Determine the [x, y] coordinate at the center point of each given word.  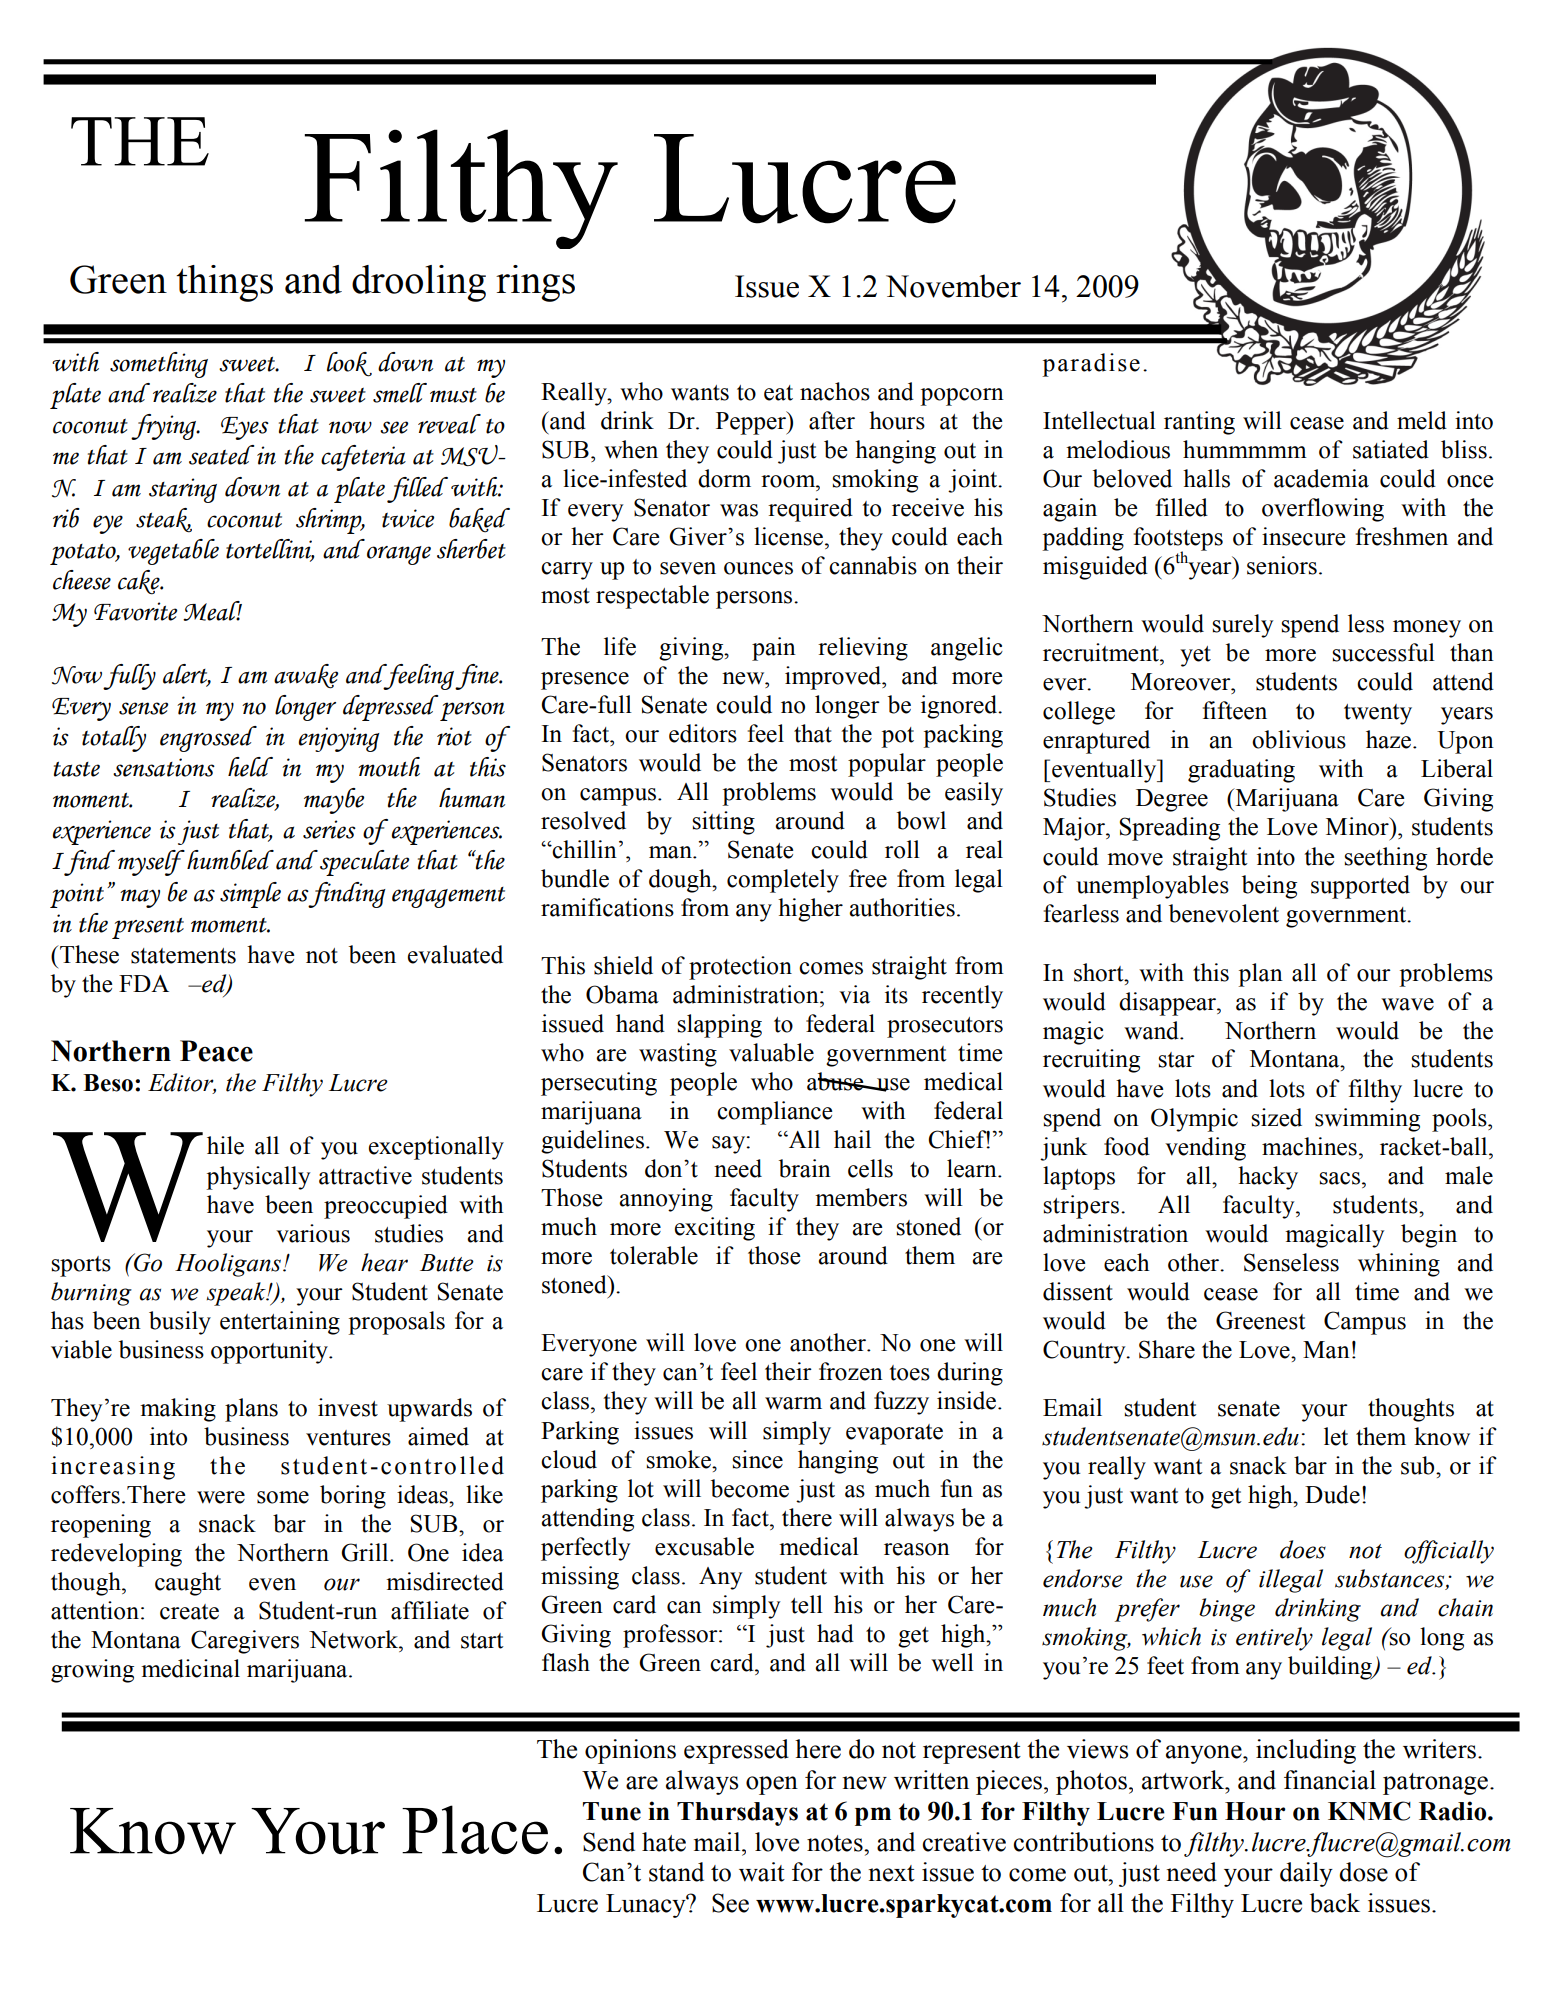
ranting [1199, 423]
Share [1167, 1349]
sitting [723, 823]
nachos [835, 391]
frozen [851, 1371]
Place [475, 1829]
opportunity [271, 1352]
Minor [1358, 826]
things [224, 283]
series [329, 829]
